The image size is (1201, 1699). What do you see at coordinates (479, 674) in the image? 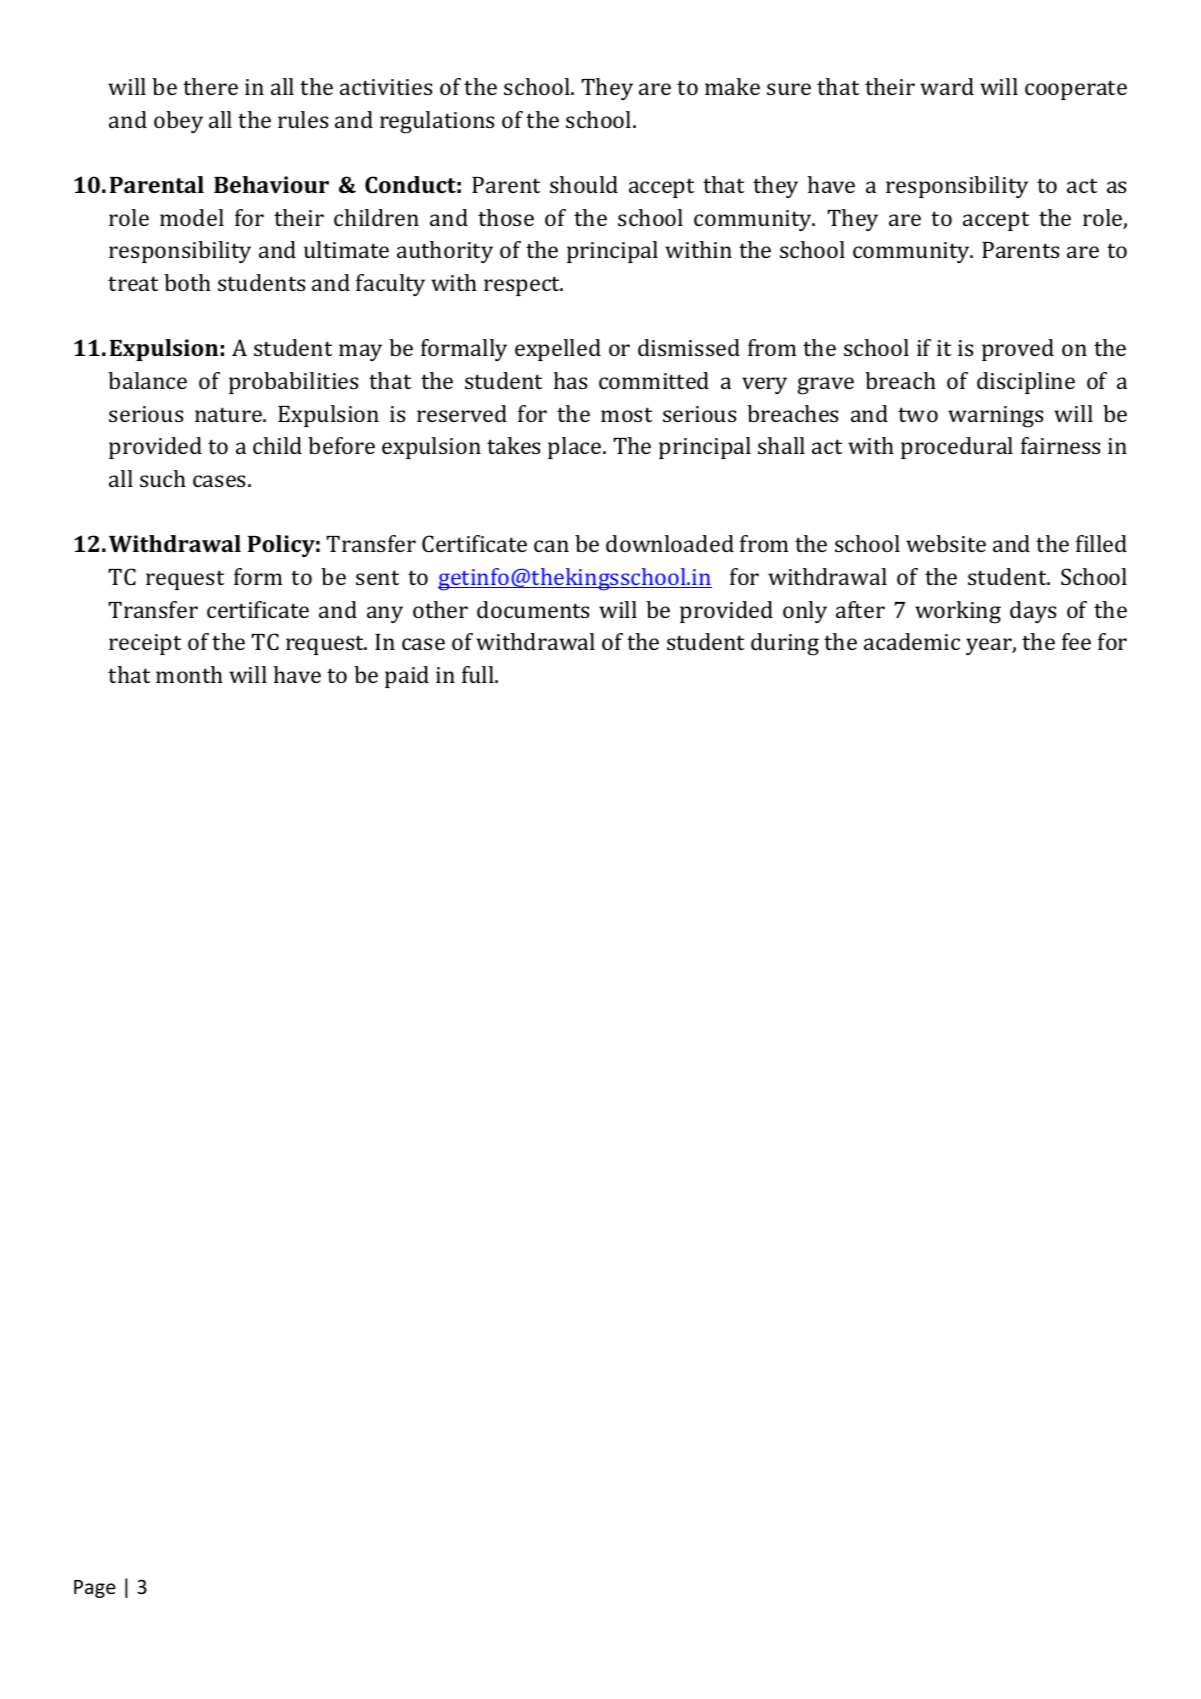
I see `full` at bounding box center [479, 674].
